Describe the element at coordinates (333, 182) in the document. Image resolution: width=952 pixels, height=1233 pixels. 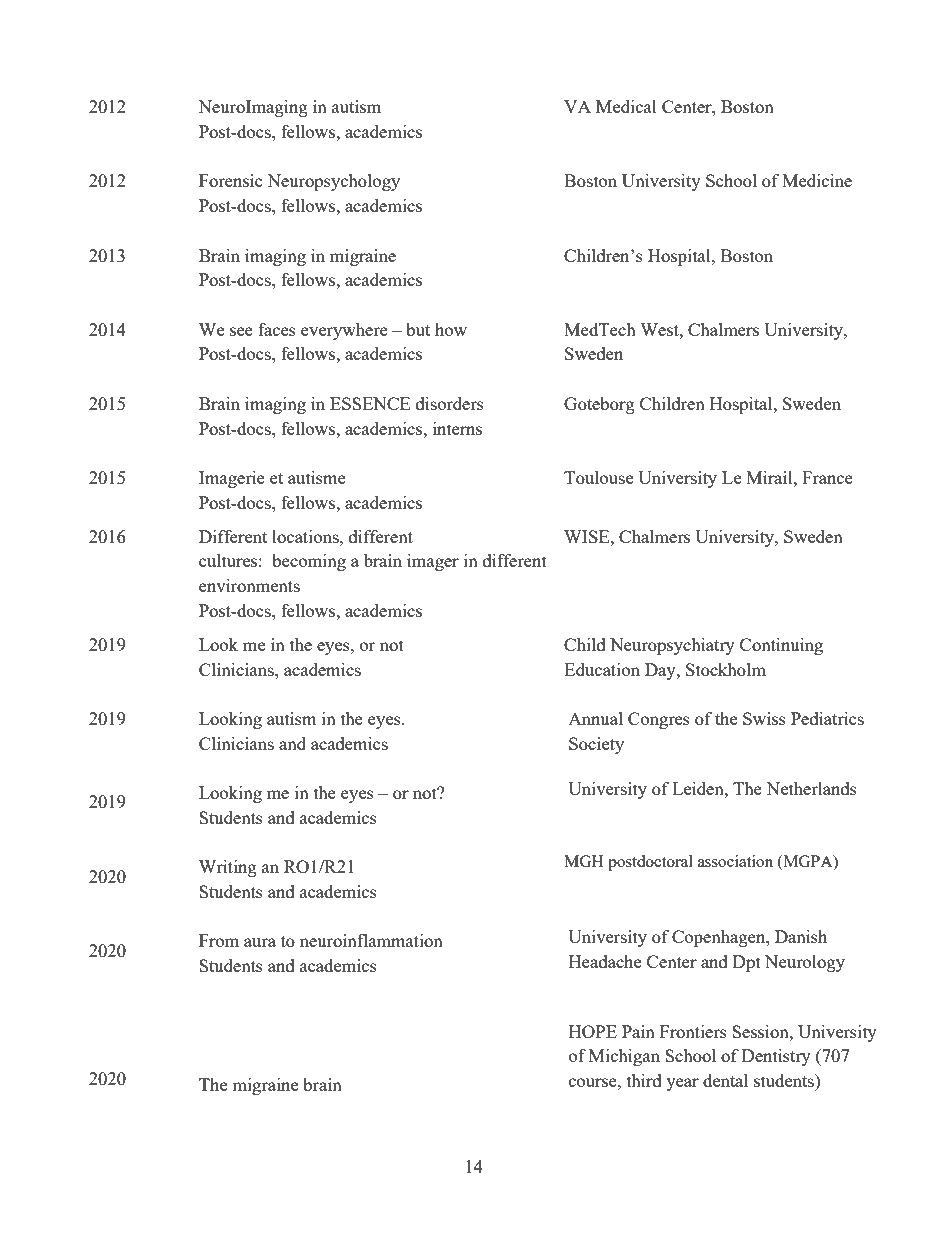
I see `Neuropsychology` at that location.
